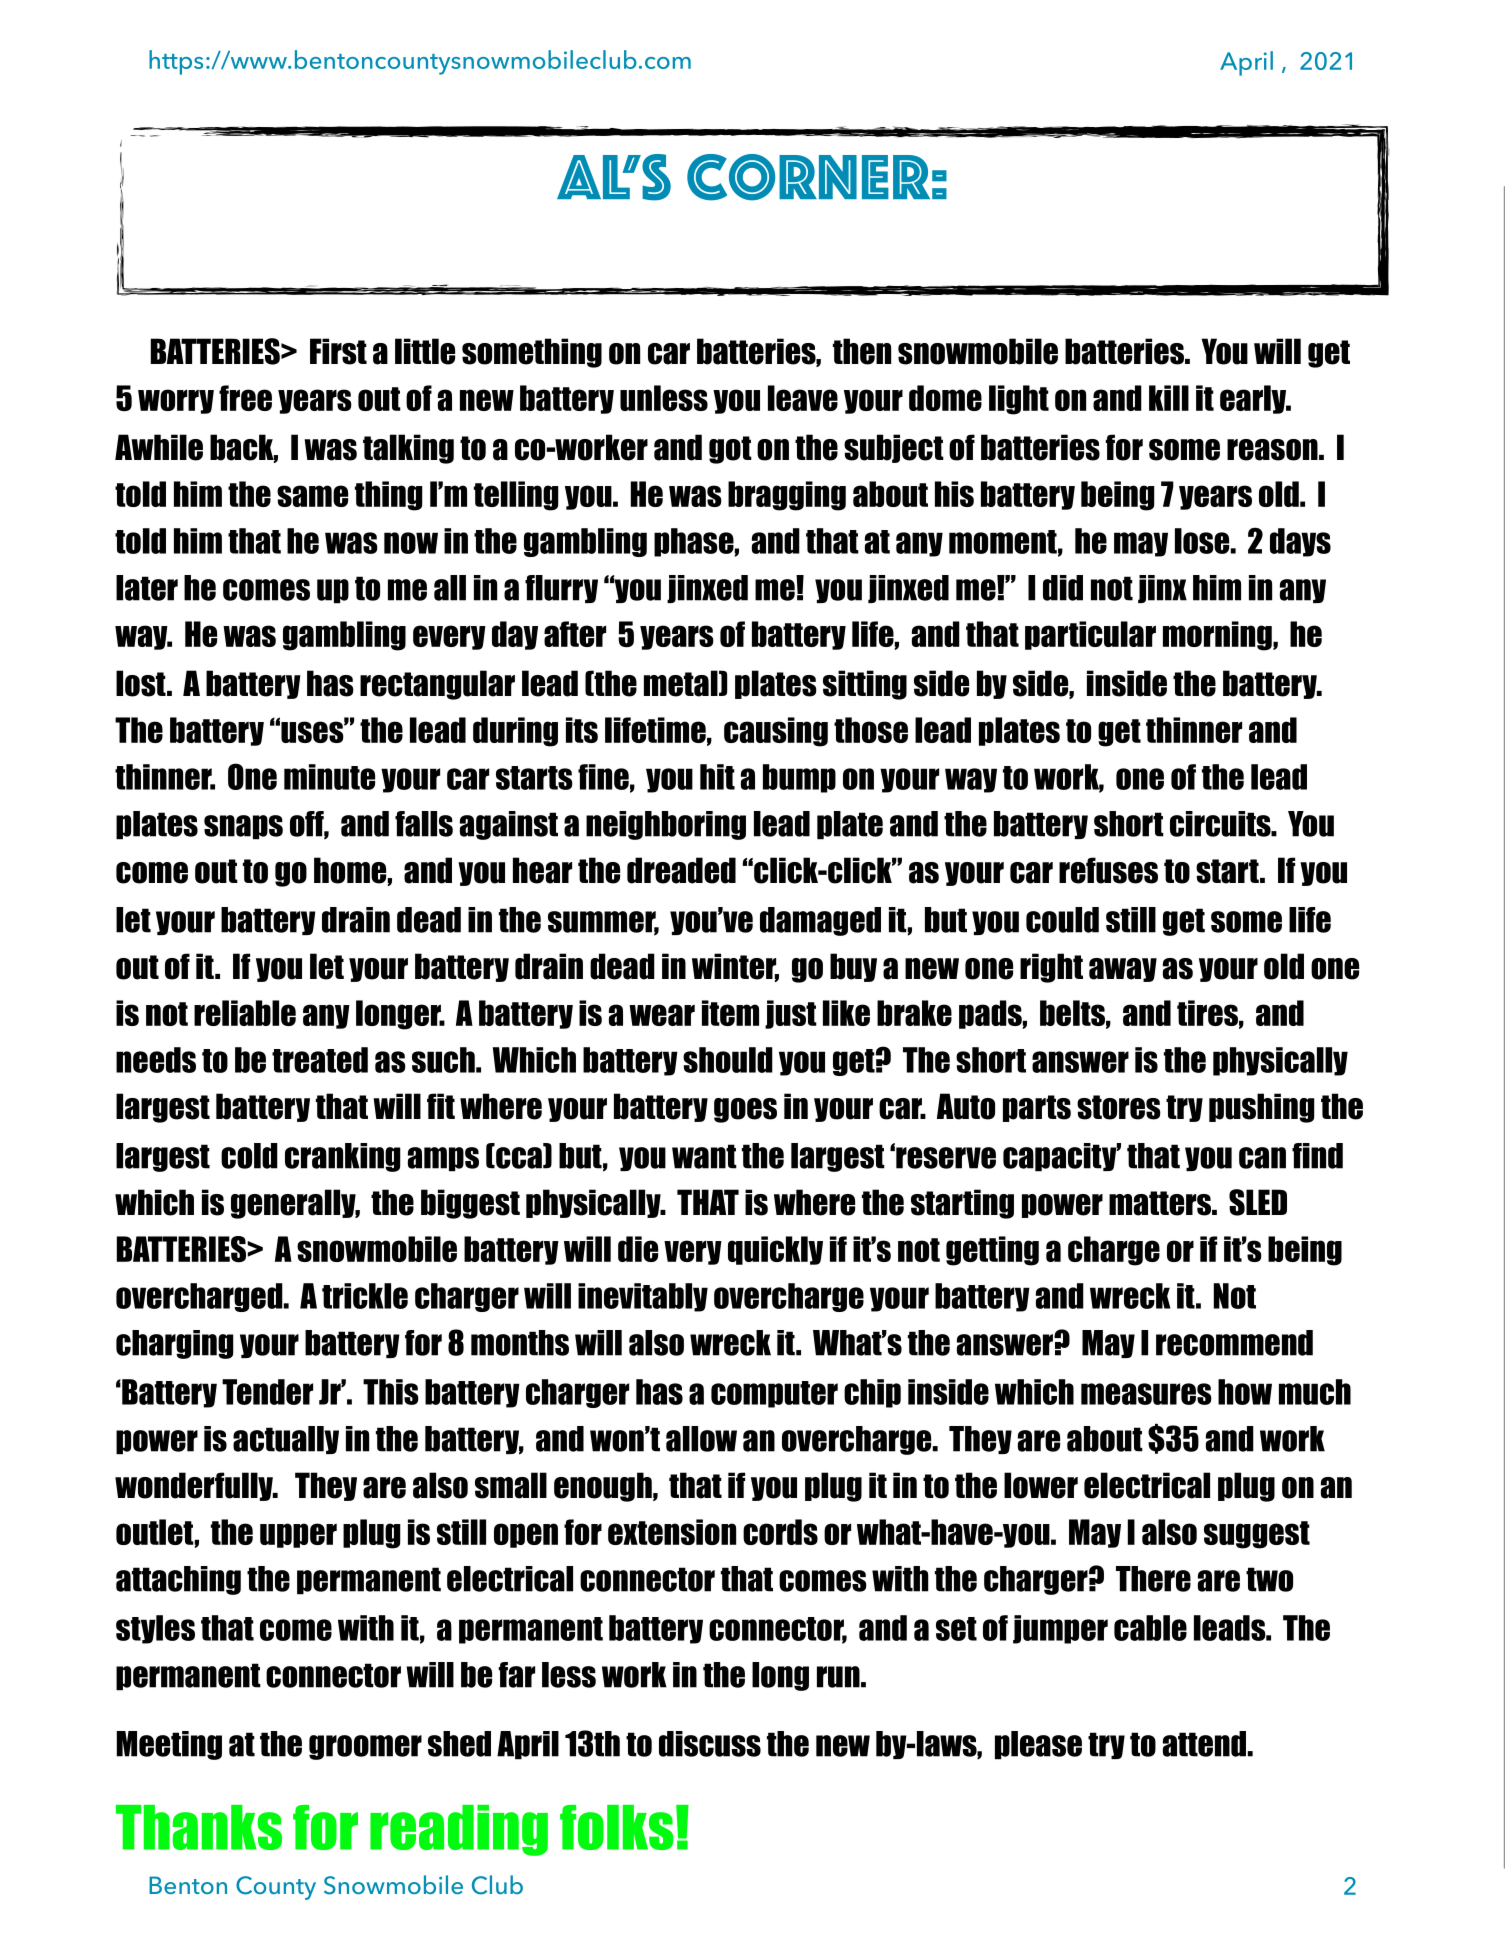  I want to click on leave, so click(803, 398).
